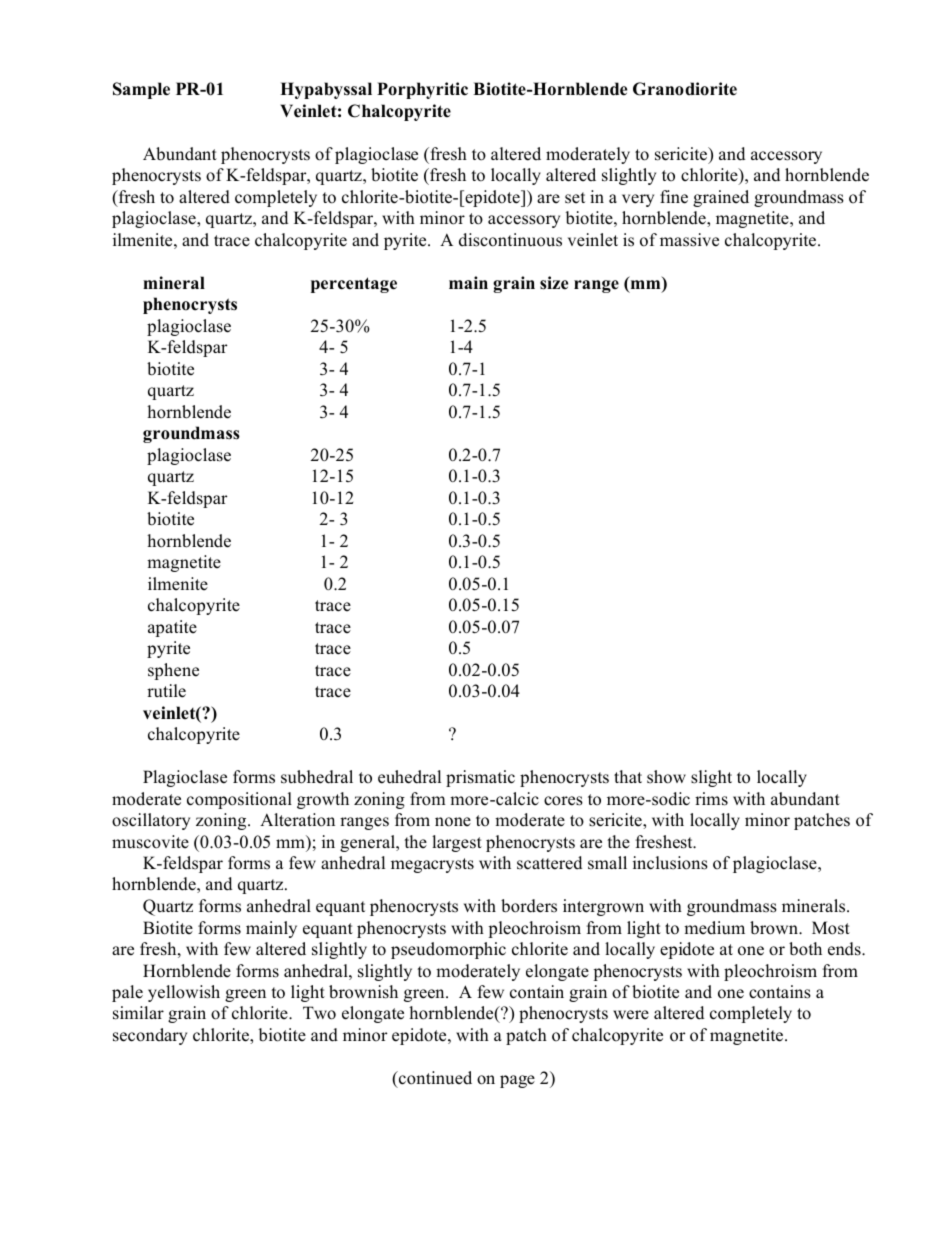 Image resolution: width=952 pixels, height=1233 pixels. What do you see at coordinates (689, 240) in the screenshot?
I see `massive` at bounding box center [689, 240].
